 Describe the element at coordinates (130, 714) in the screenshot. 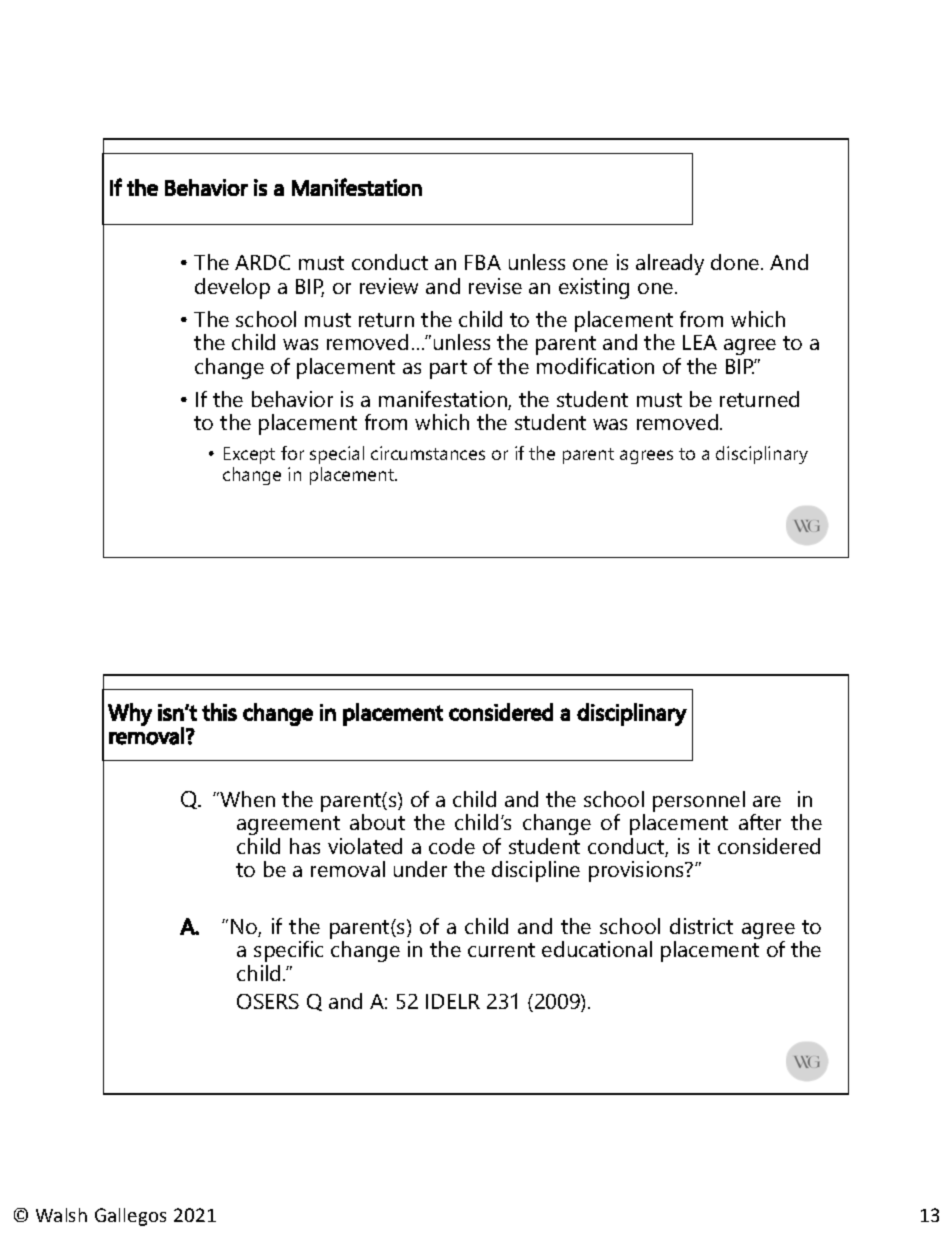

I see `Why` at that location.
